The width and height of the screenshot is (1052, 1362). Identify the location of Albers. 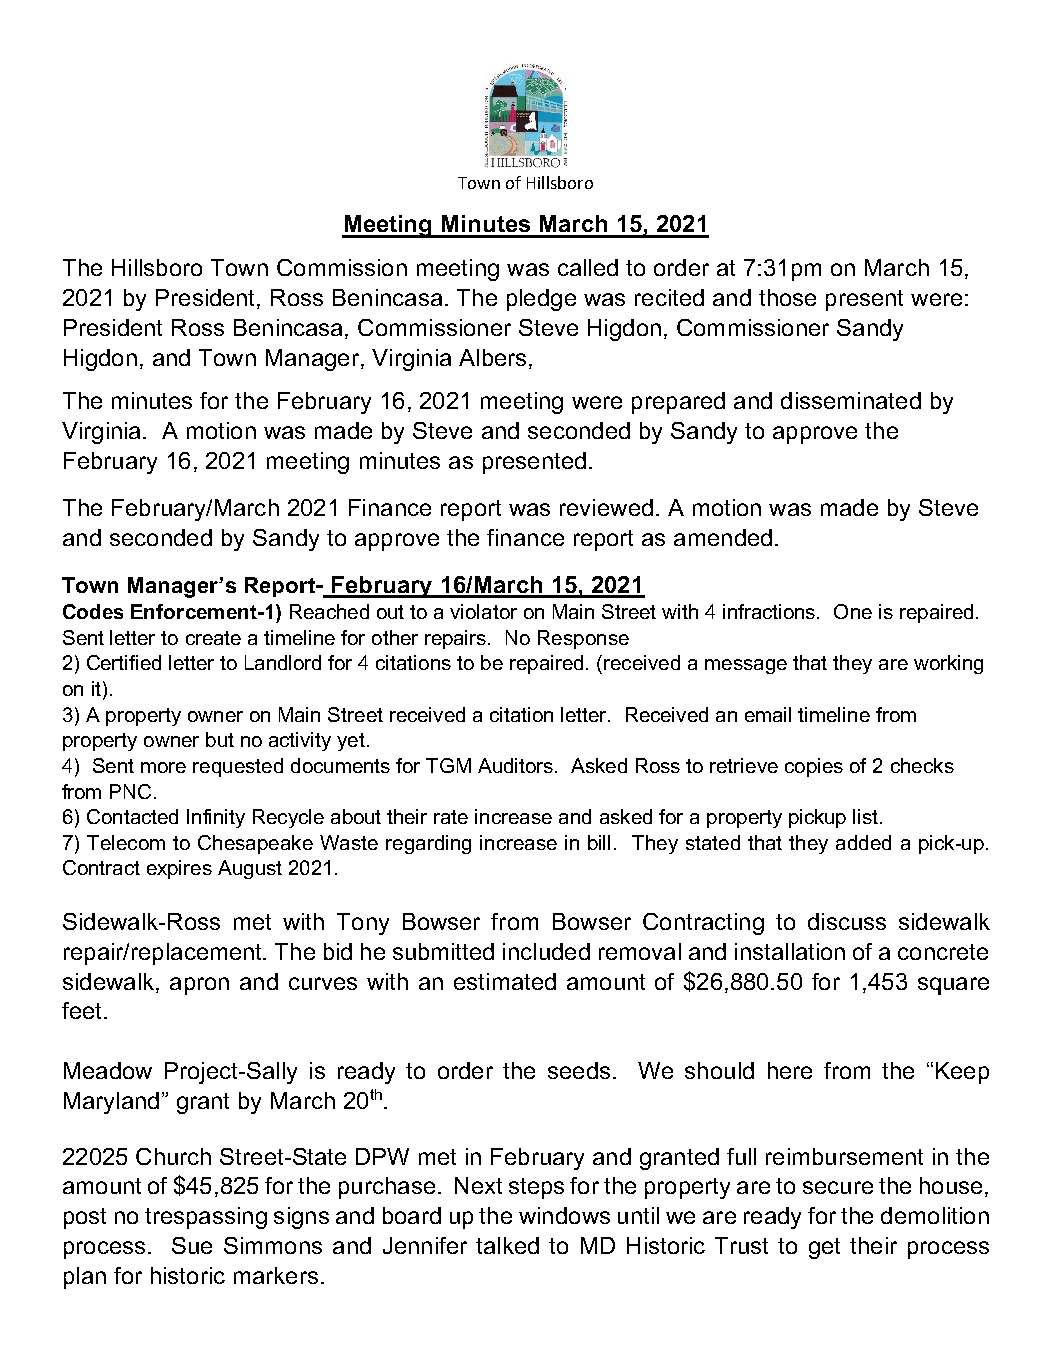
(492, 357).
